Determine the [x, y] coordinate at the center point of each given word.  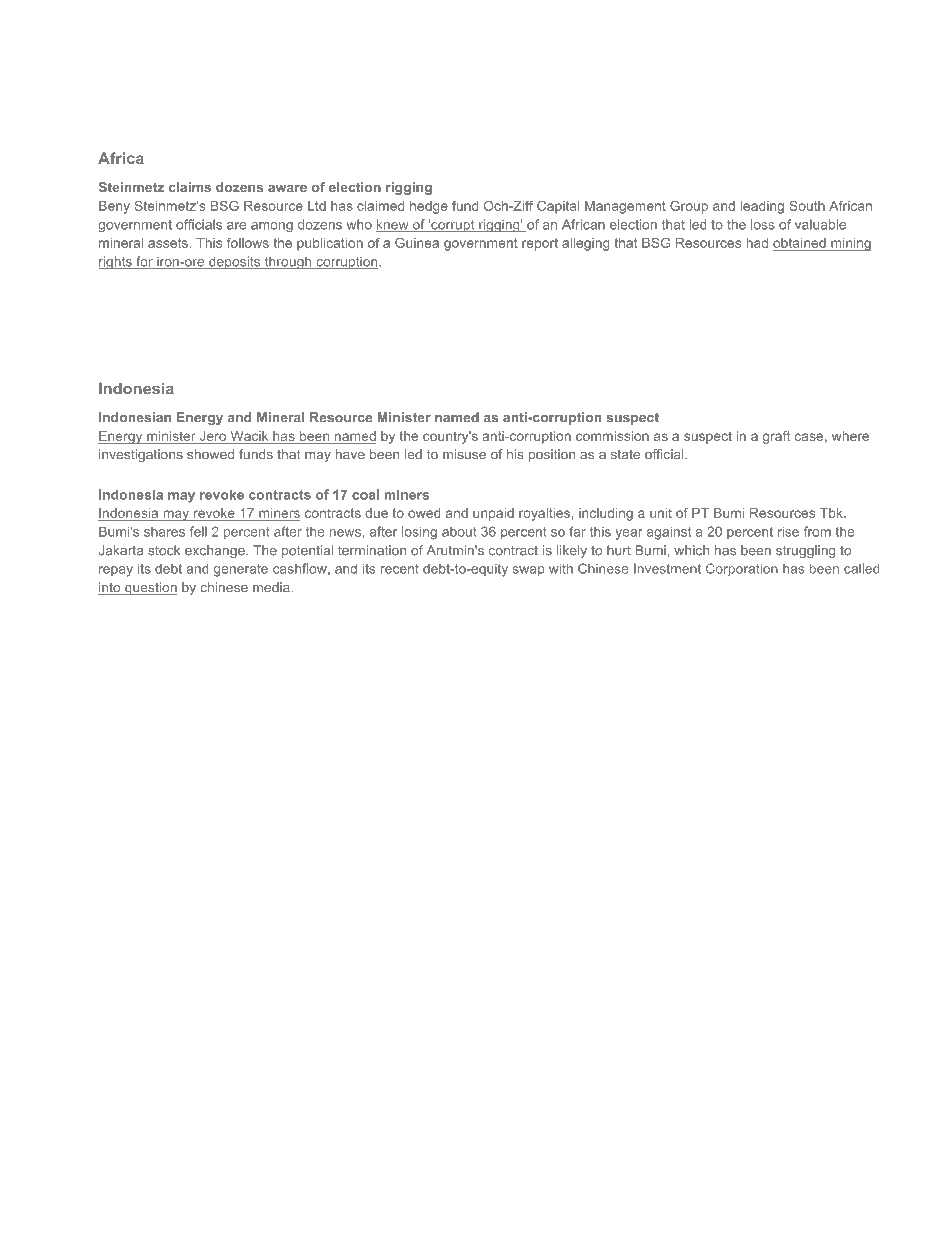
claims [190, 187]
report [540, 244]
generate [241, 570]
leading [762, 207]
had [757, 243]
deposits [235, 262]
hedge [429, 207]
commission [612, 436]
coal [365, 494]
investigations [141, 455]
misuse [464, 454]
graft [776, 437]
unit [661, 513]
